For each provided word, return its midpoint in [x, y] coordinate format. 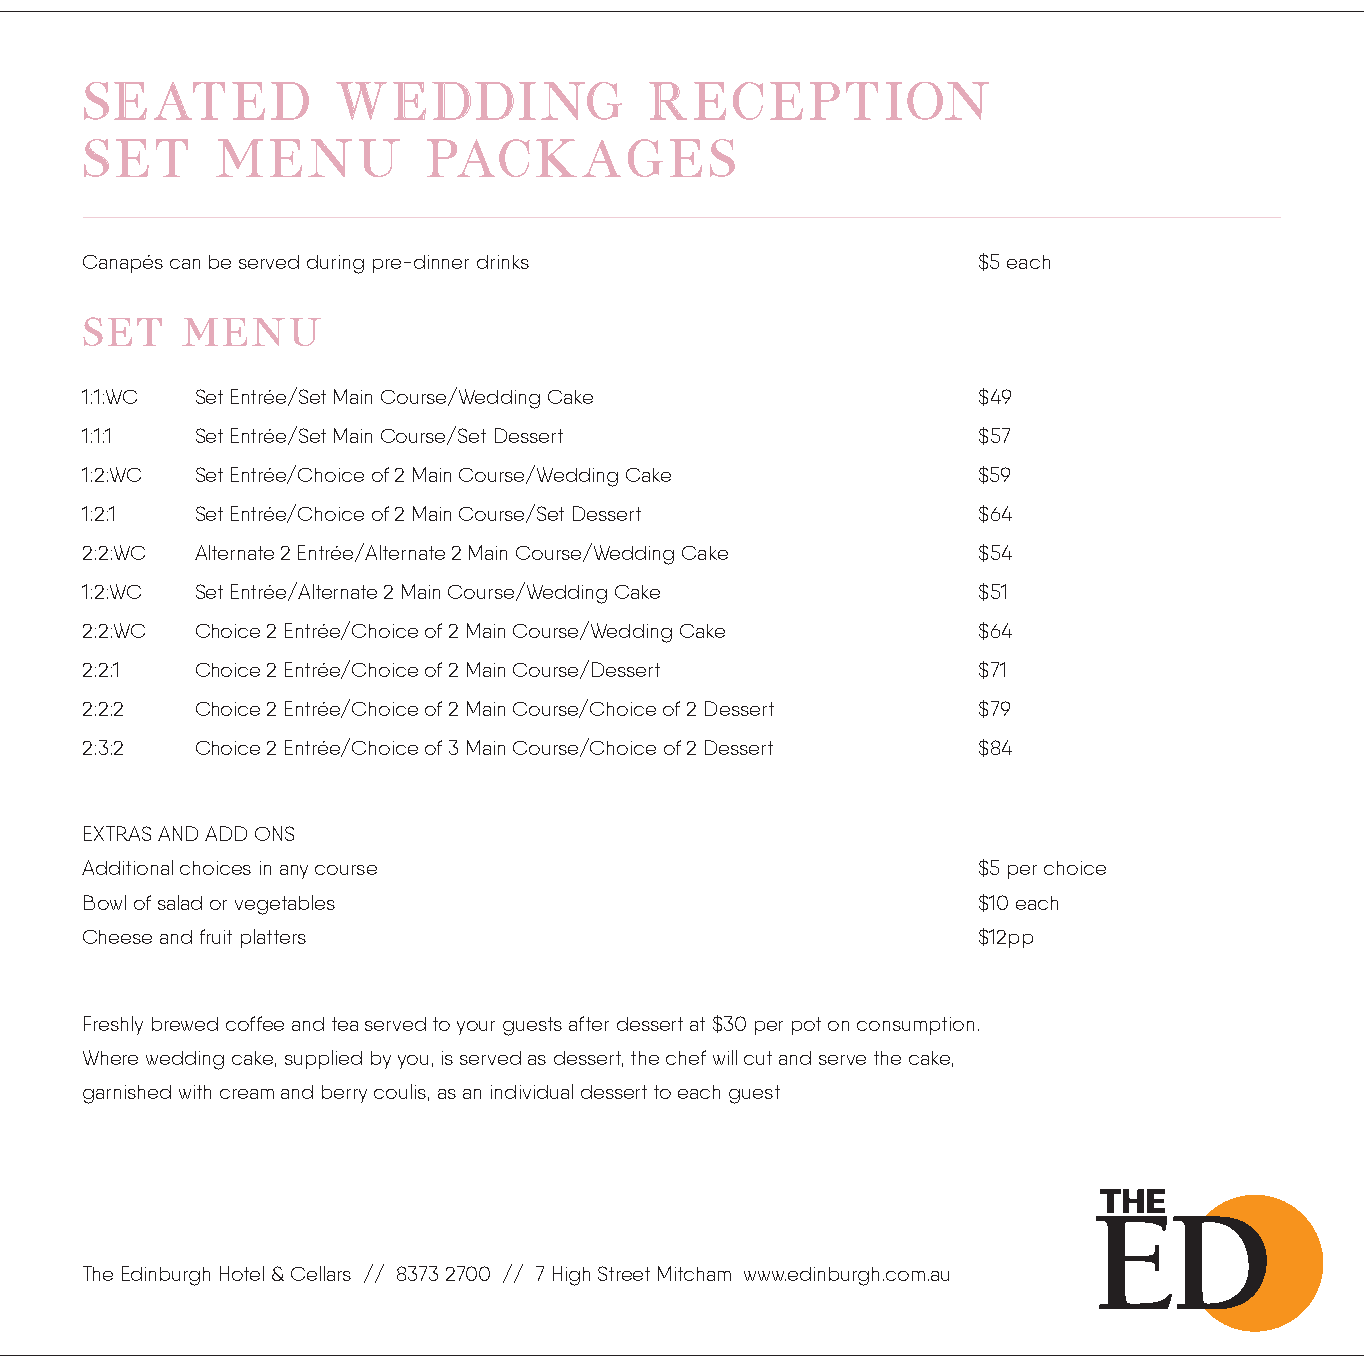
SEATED [196, 101]
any [294, 872]
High [571, 1276]
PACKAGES [581, 158]
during [335, 264]
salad [180, 902]
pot [806, 1026]
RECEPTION [819, 101]
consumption [915, 1026]
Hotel [242, 1273]
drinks [503, 262]
